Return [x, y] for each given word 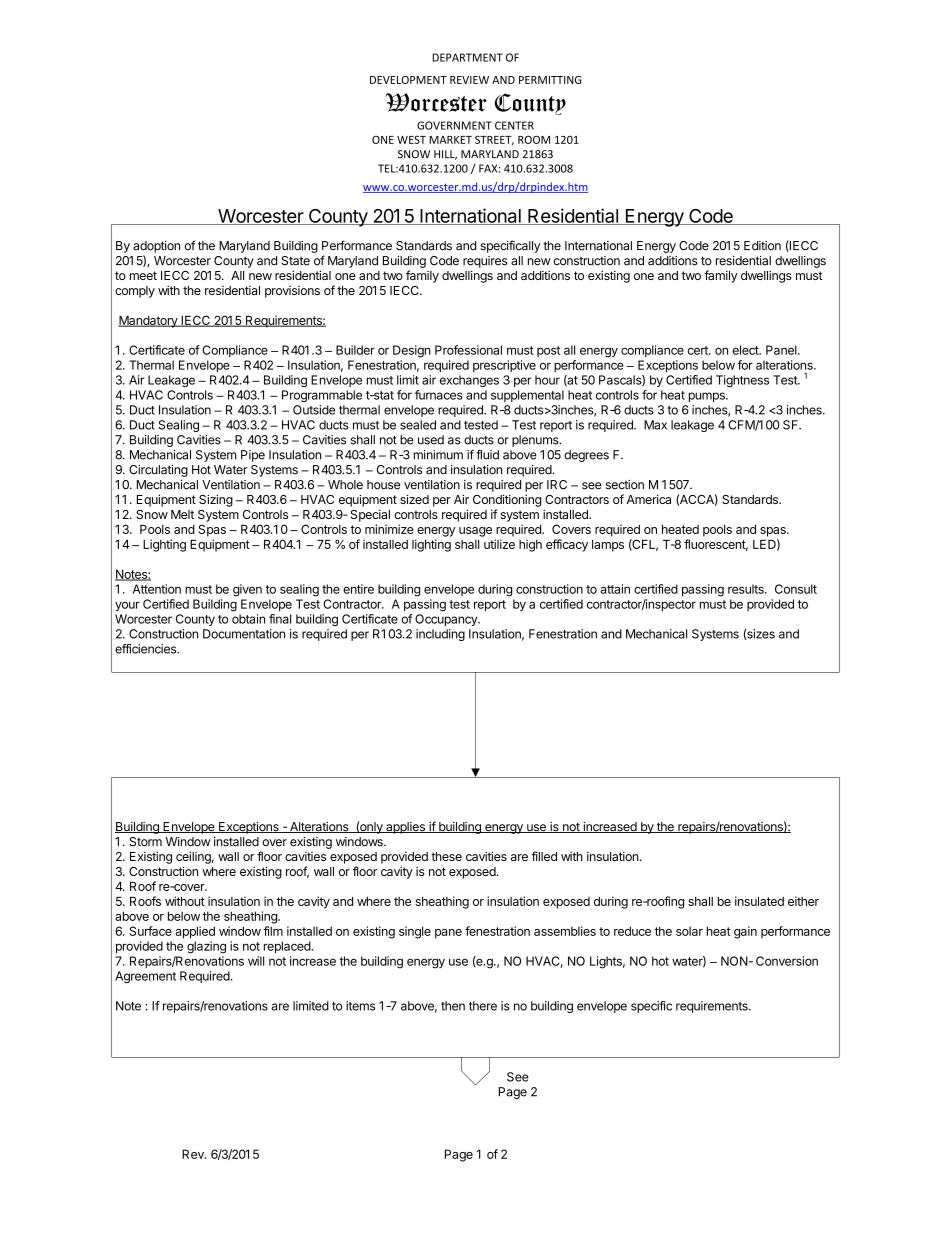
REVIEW [469, 80]
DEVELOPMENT [408, 80]
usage [475, 532]
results [747, 589]
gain [745, 932]
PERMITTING [550, 80]
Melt [182, 514]
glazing [206, 947]
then [453, 1006]
